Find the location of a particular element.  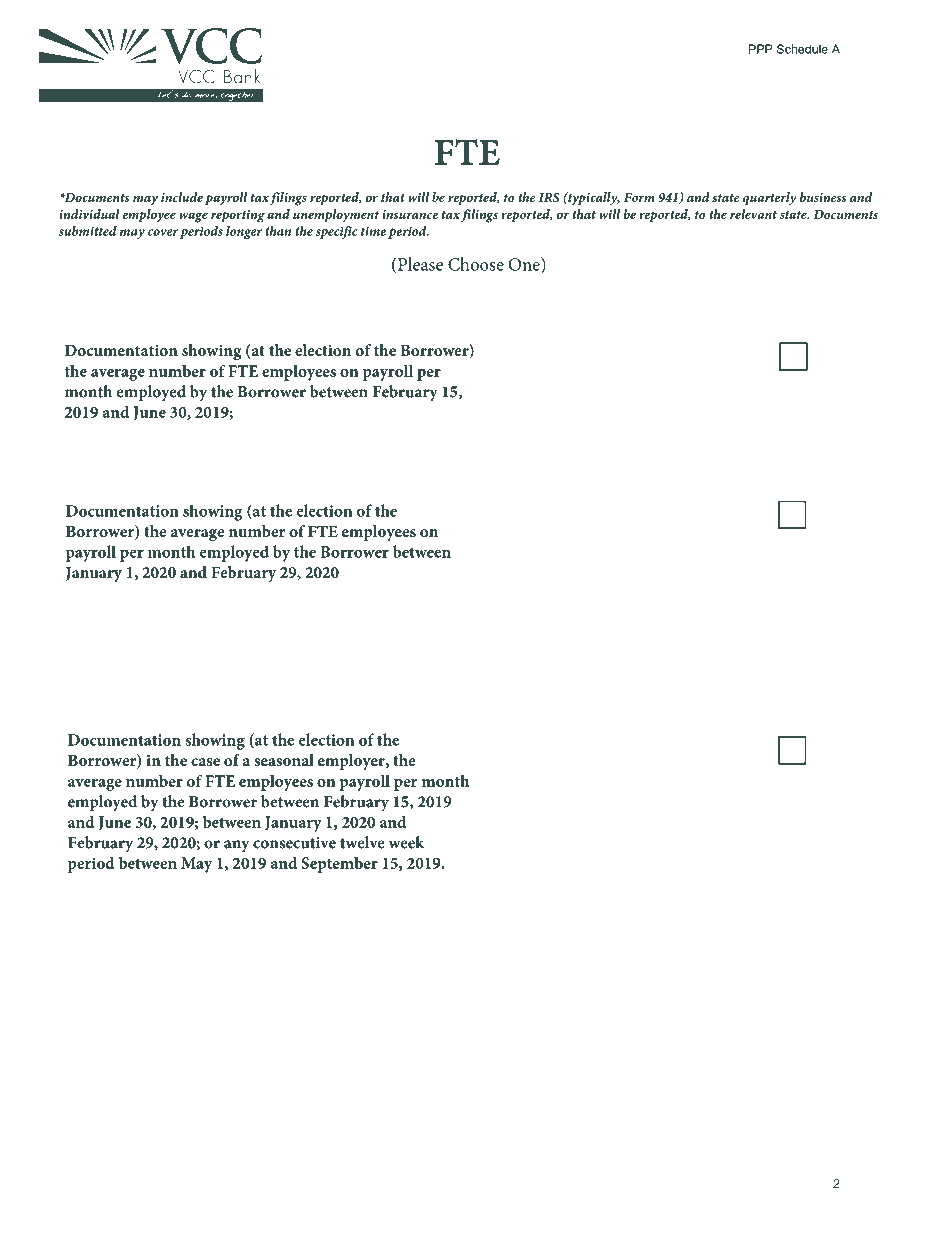

longer is located at coordinates (244, 232).
